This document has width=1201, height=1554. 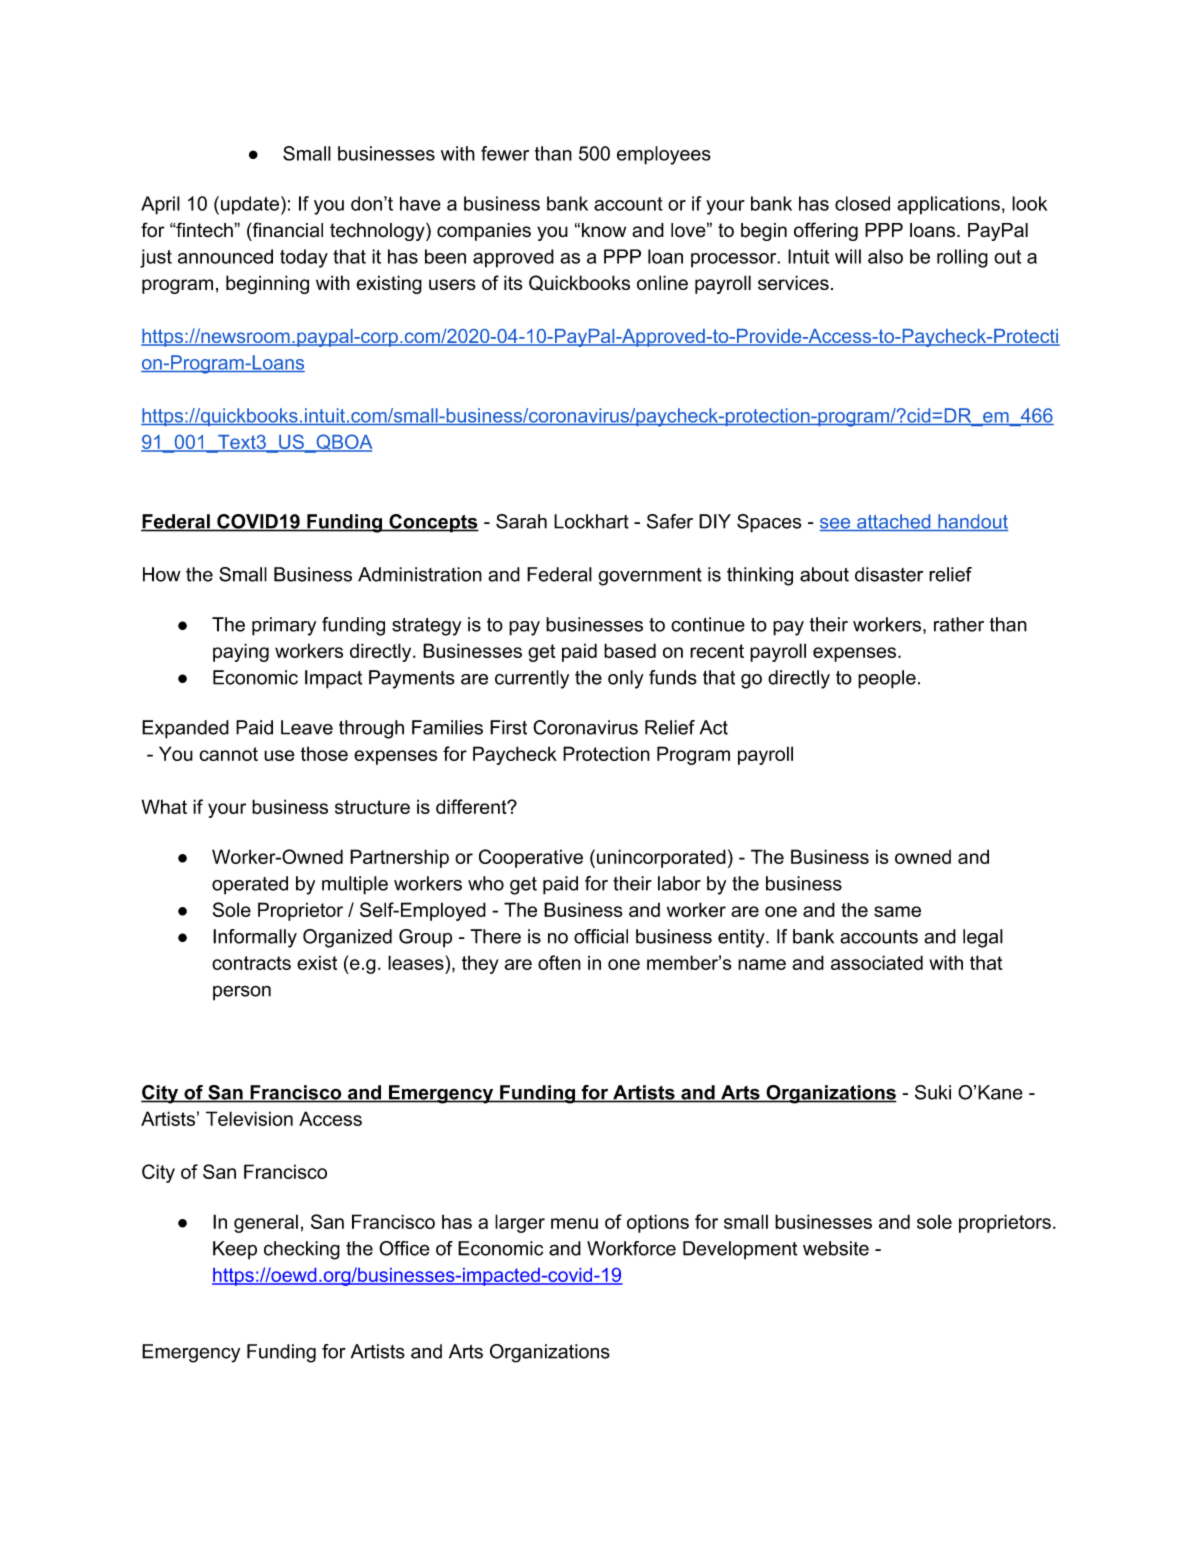 I want to click on Leave, so click(x=307, y=727).
